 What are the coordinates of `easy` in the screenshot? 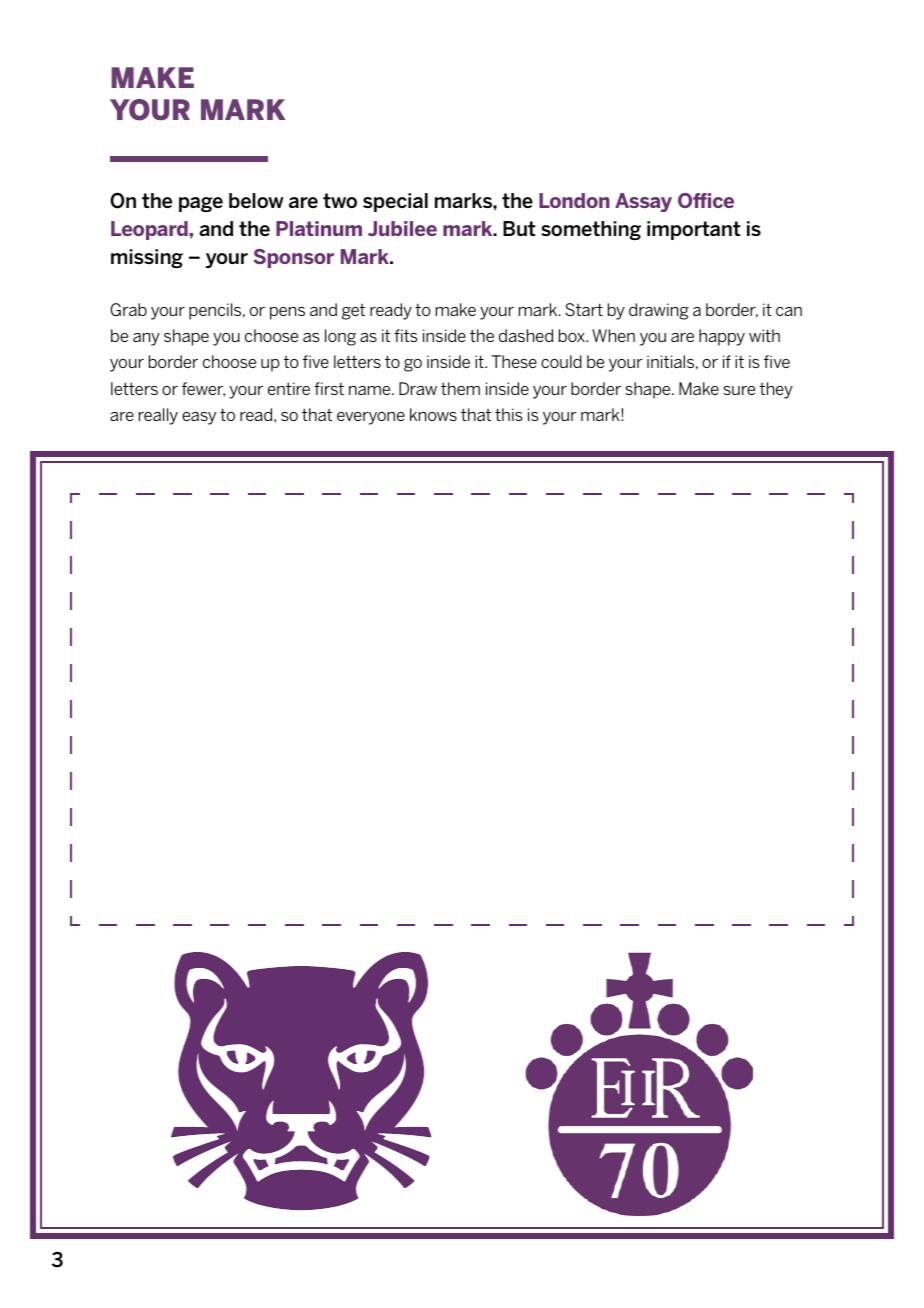 It's located at (199, 418).
